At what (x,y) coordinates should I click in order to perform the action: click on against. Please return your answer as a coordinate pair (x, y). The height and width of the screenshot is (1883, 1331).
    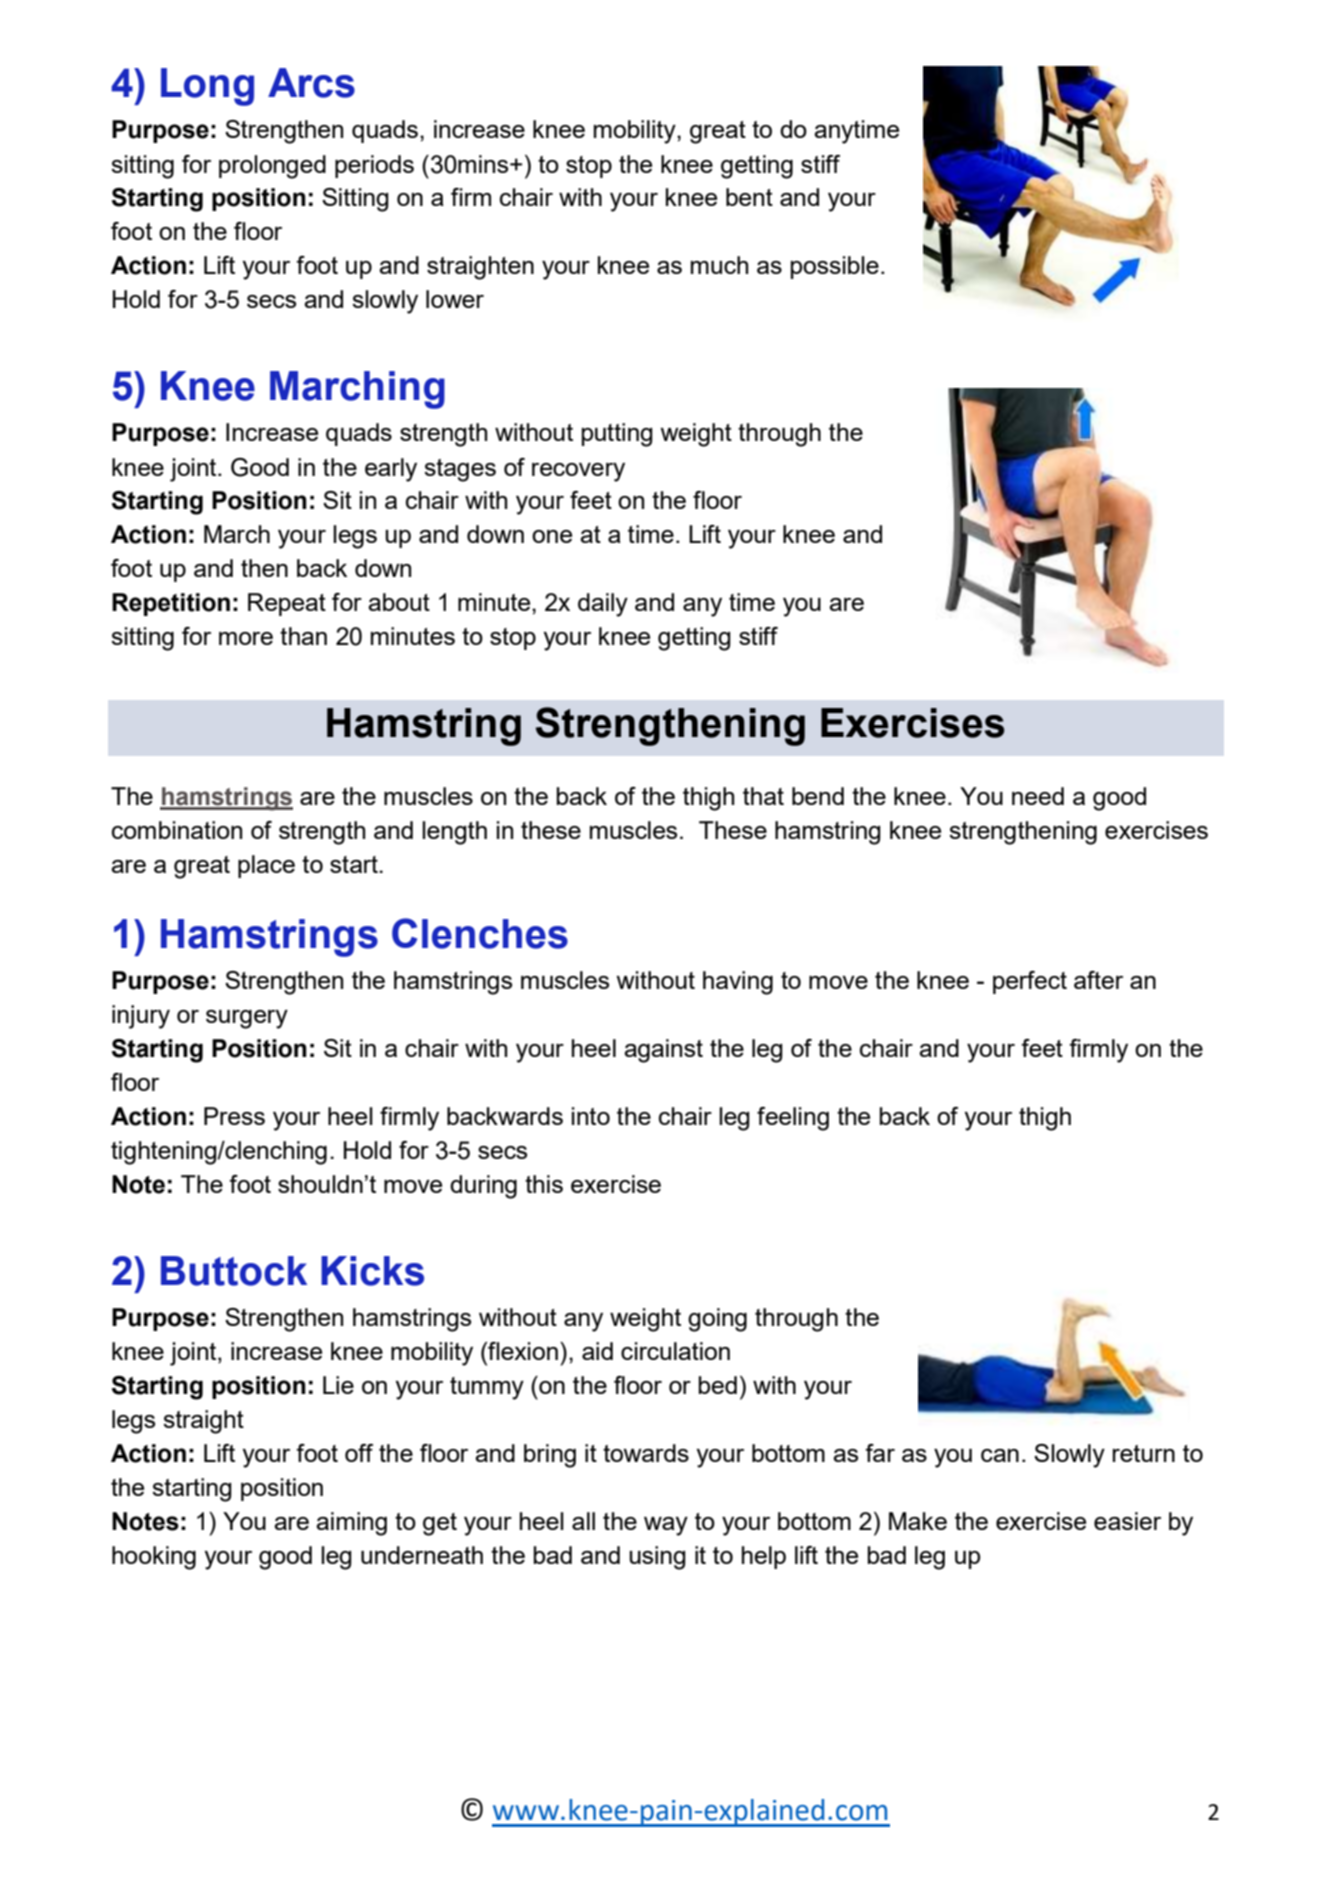
    Looking at the image, I should click on (663, 1051).
